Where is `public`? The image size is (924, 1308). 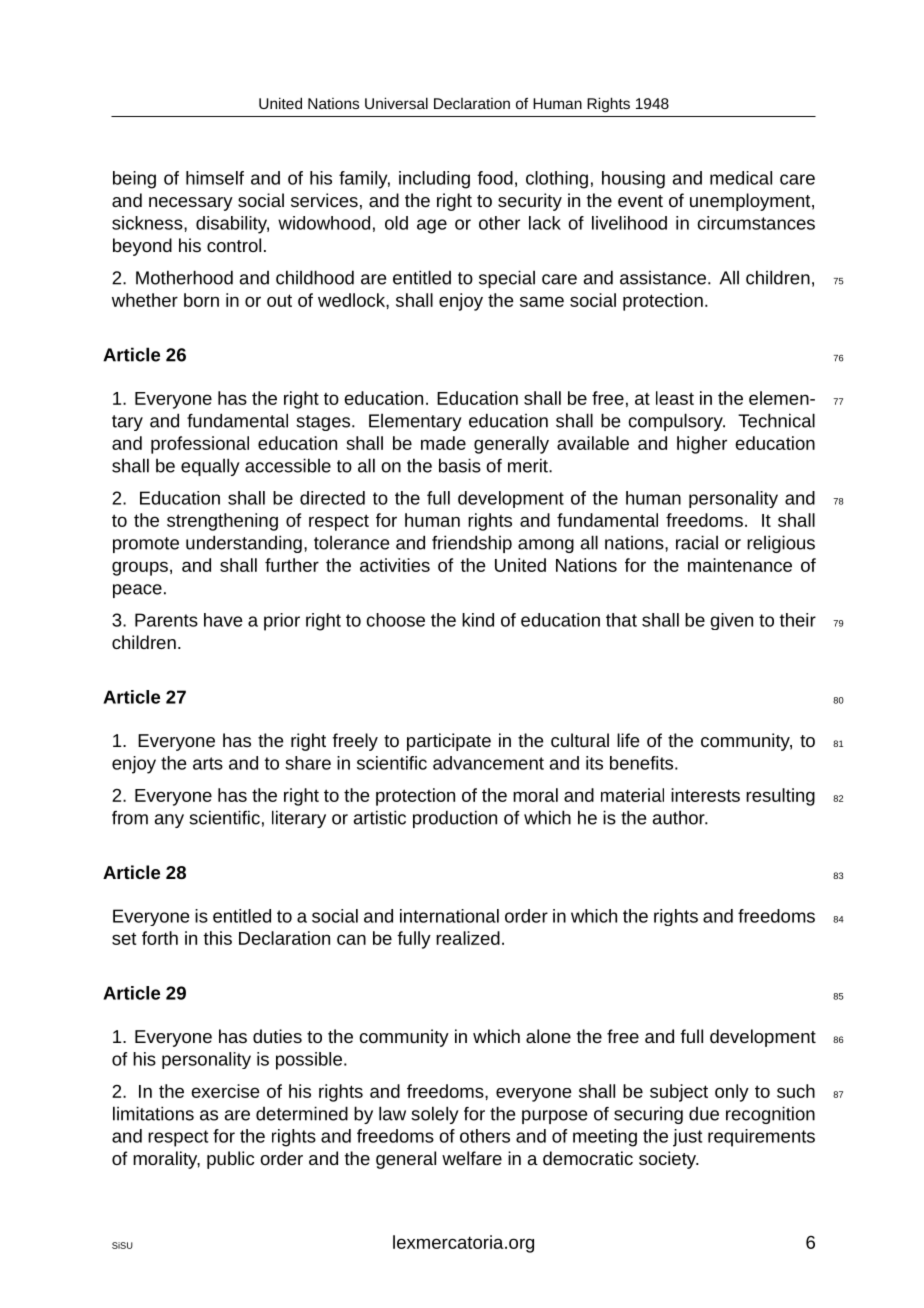
public is located at coordinates (230, 1160).
